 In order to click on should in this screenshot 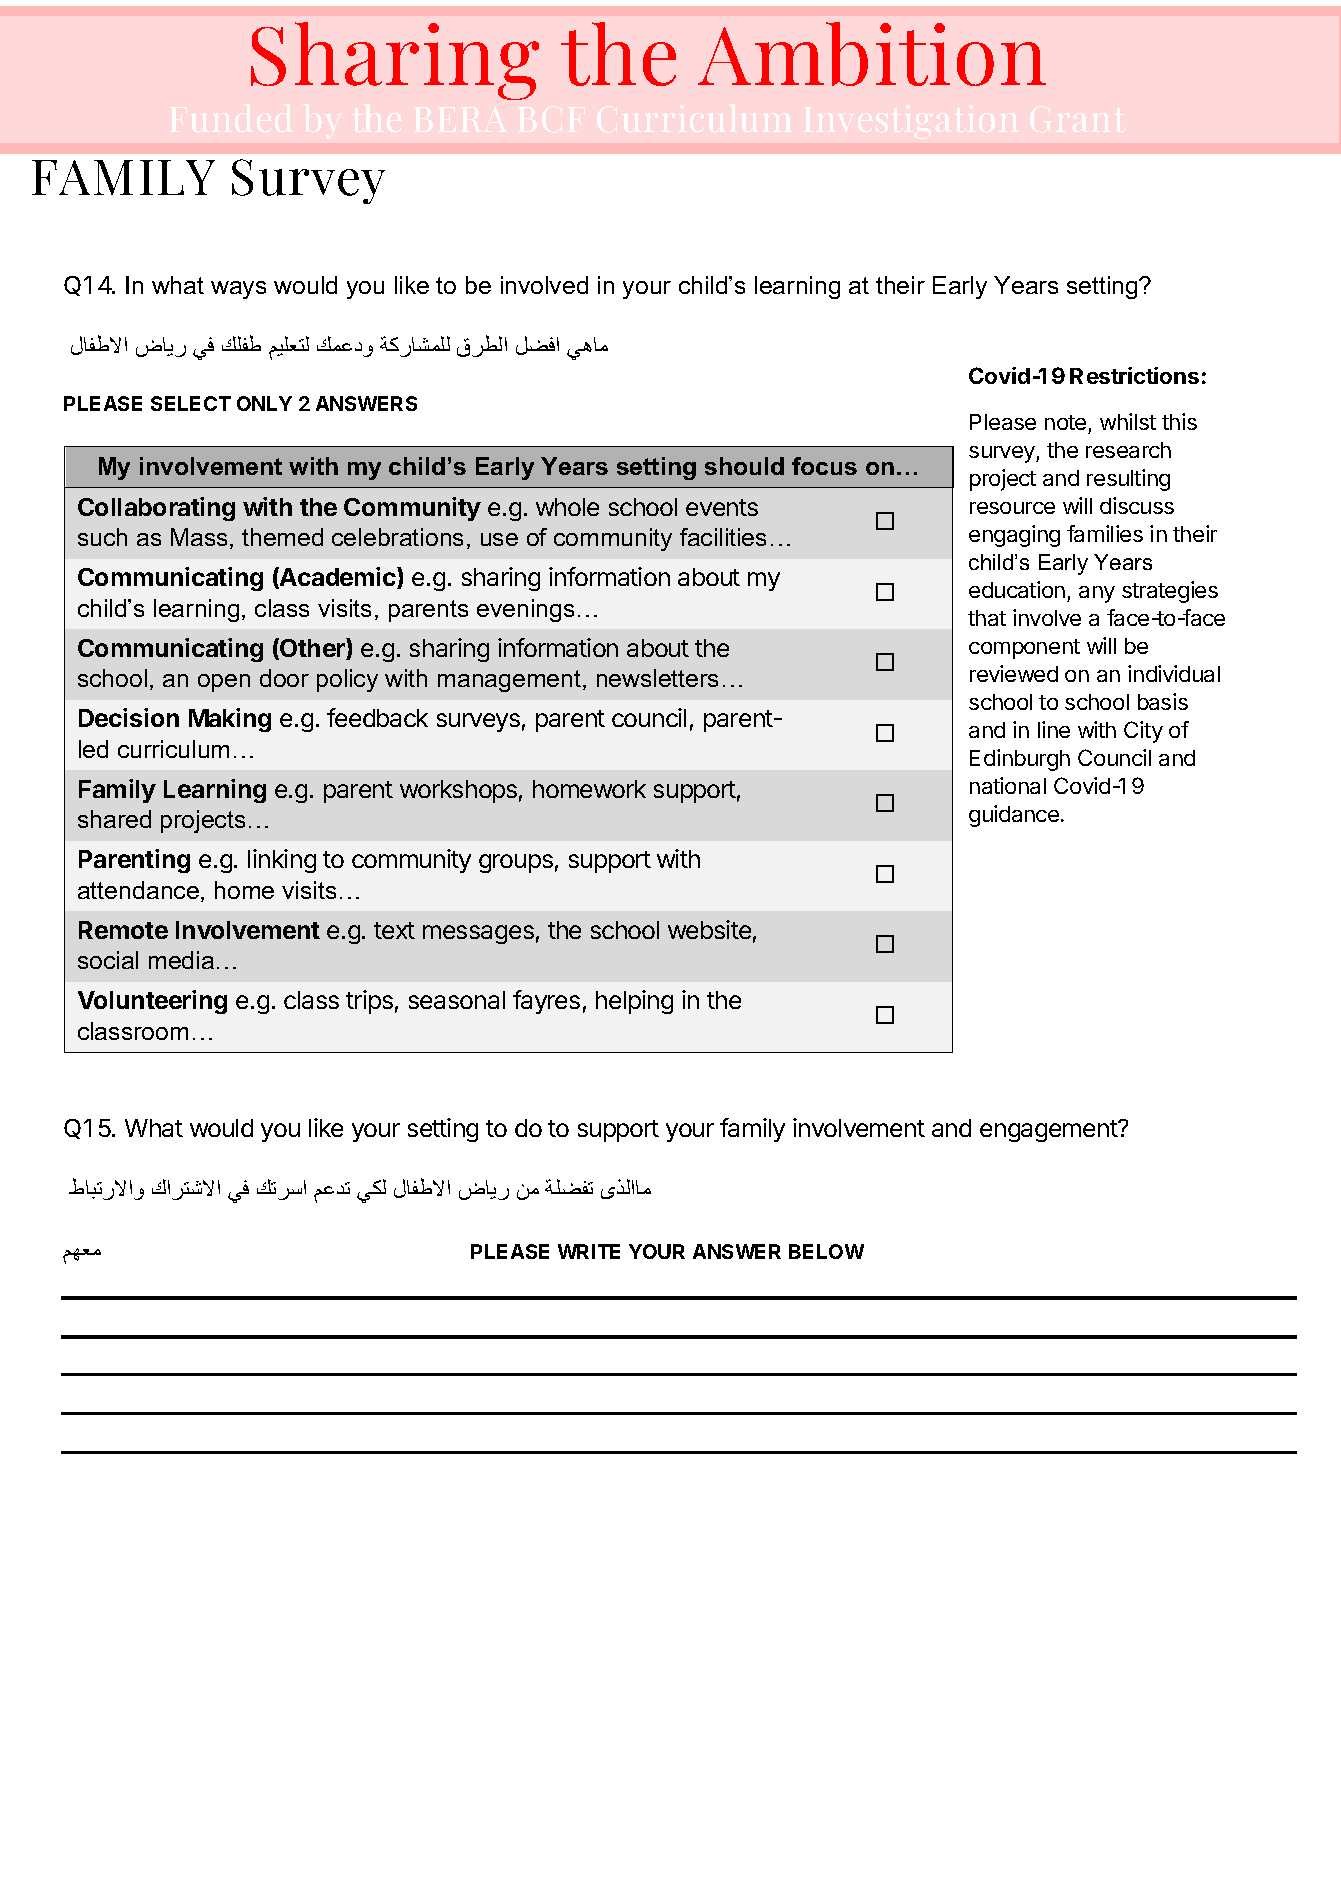, I will do `click(744, 466)`.
